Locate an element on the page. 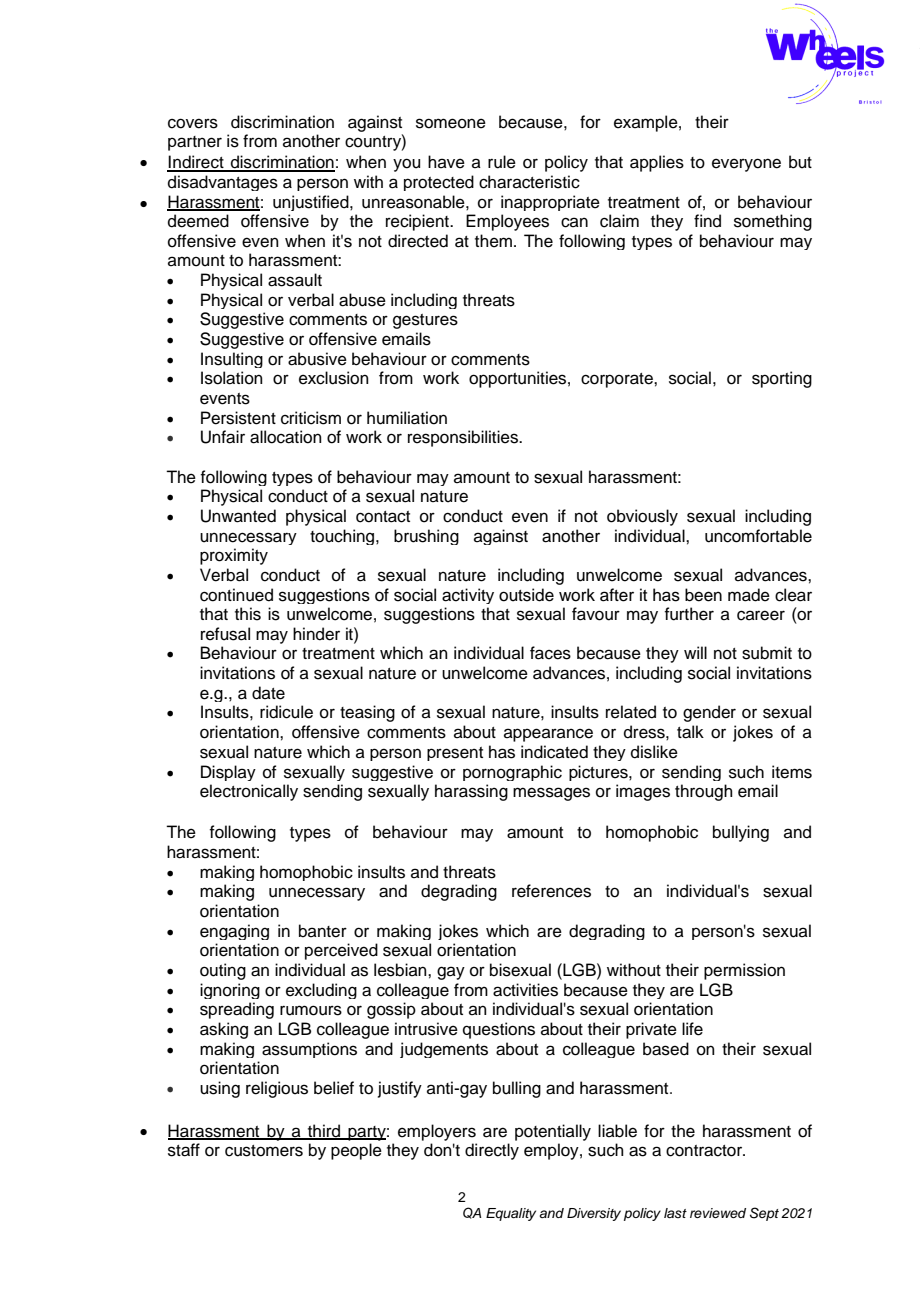 The width and height of the page is (924, 1308). through is located at coordinates (704, 792).
